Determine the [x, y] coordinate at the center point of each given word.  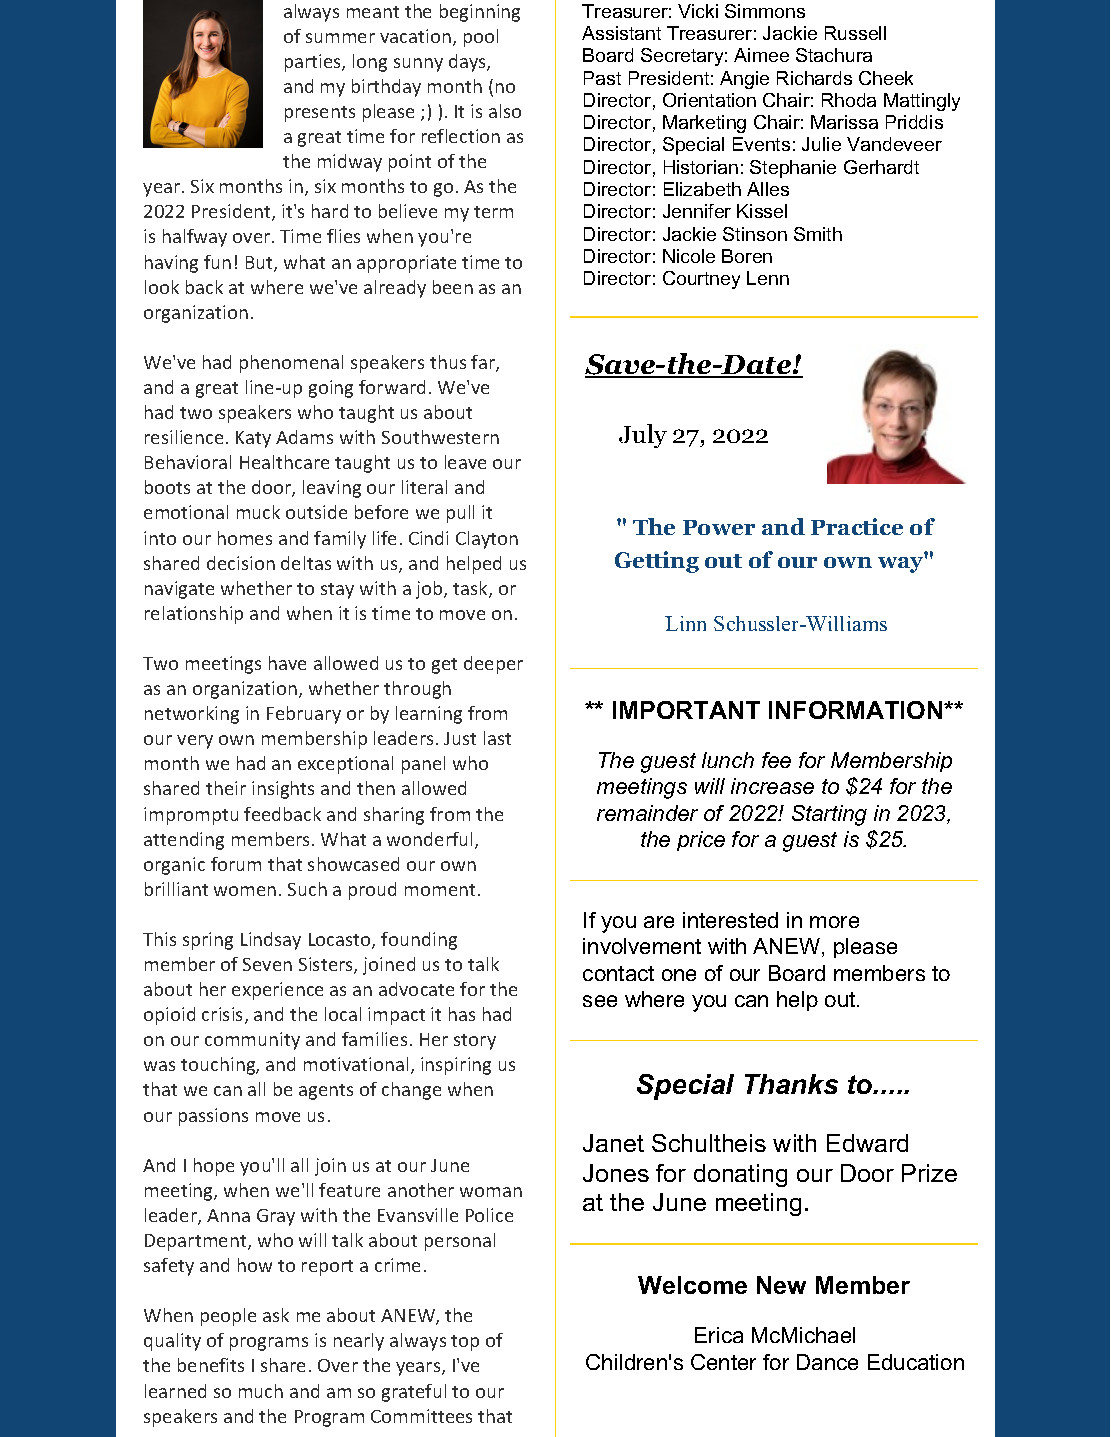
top [465, 1343]
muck [258, 512]
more [834, 922]
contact [618, 973]
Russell [855, 33]
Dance [827, 1362]
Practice [857, 526]
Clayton [487, 540]
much [261, 1391]
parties [314, 63]
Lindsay [271, 941]
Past [602, 78]
